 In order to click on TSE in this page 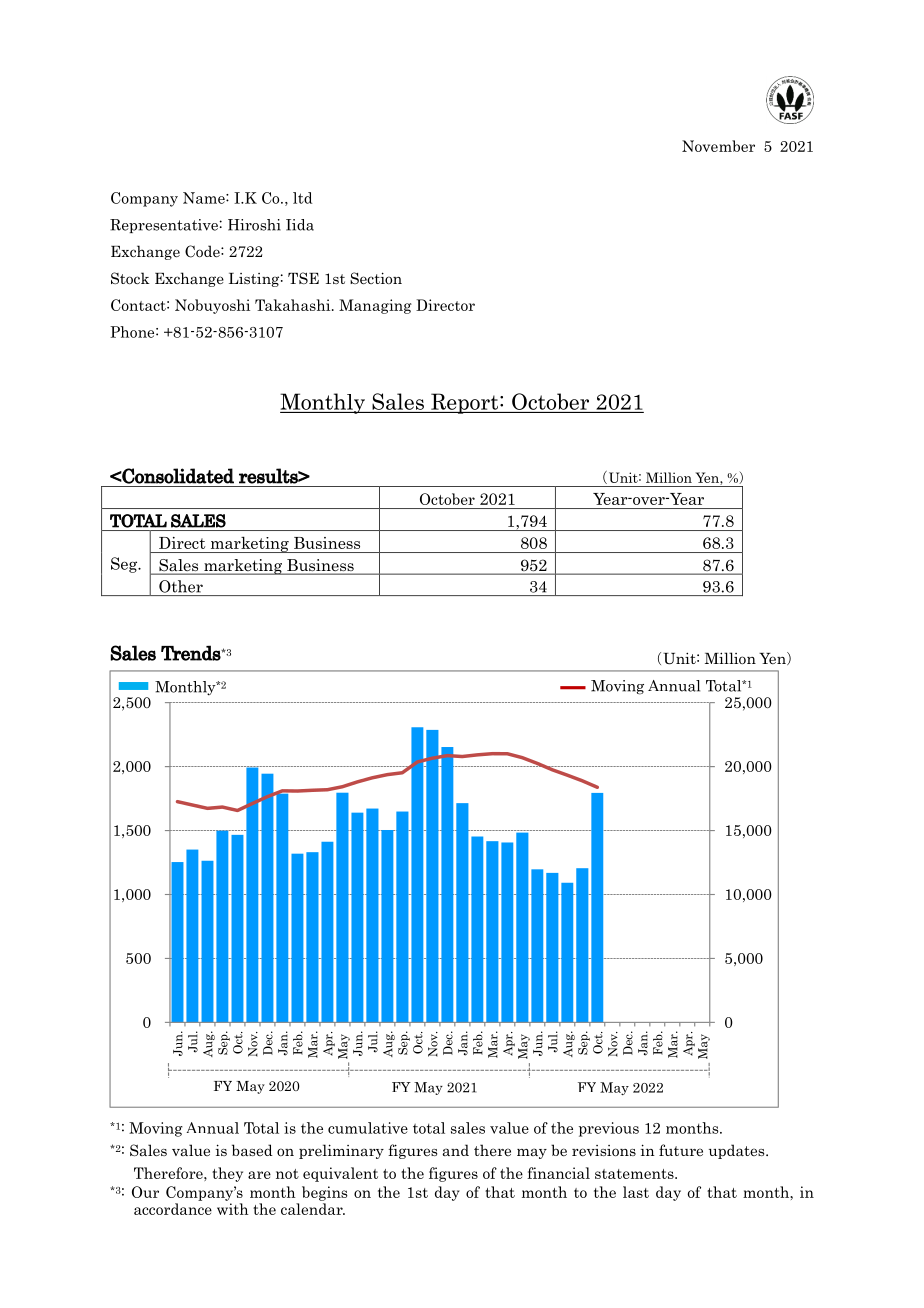, I will do `click(303, 278)`.
